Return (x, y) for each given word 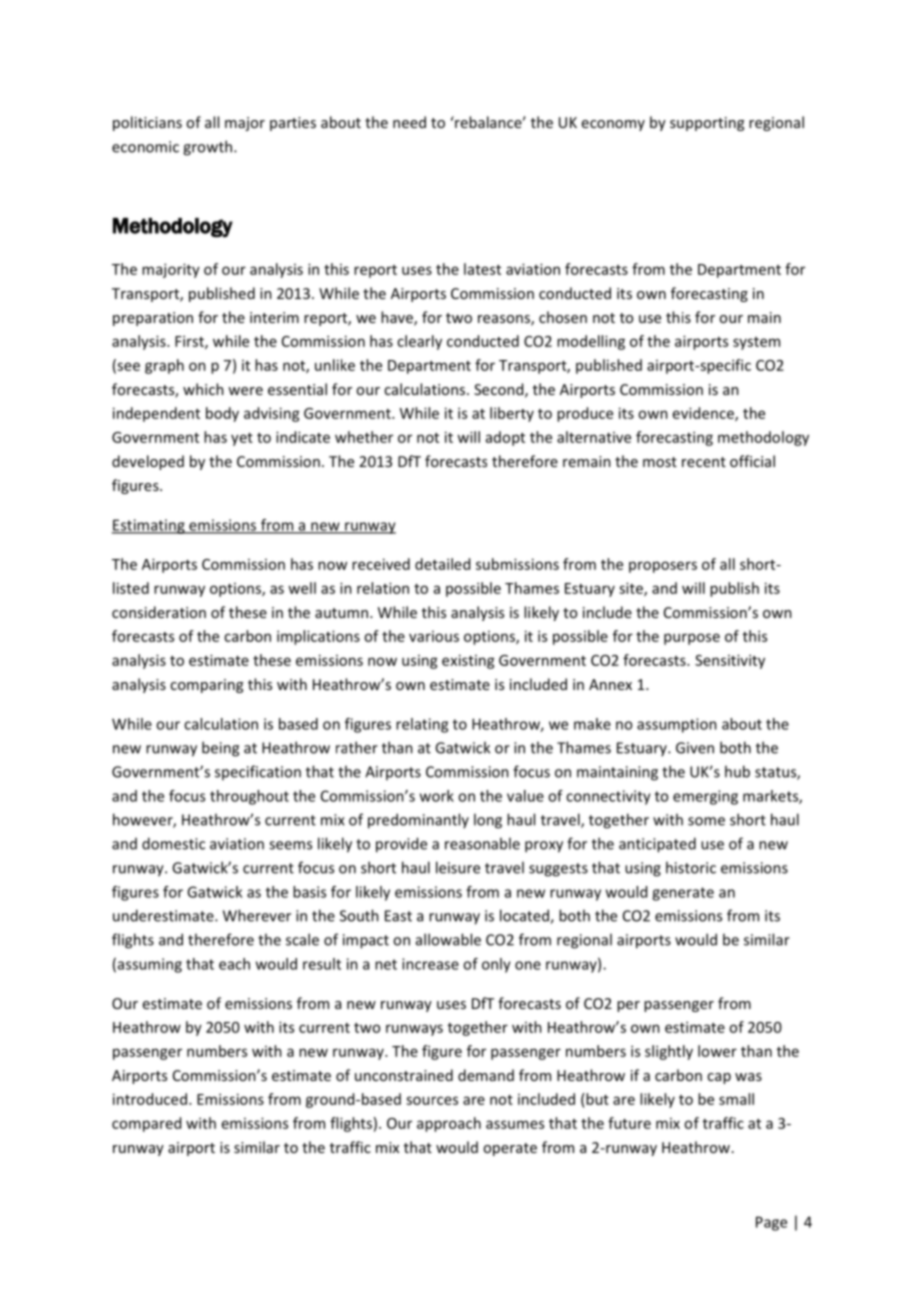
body (222, 414)
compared (146, 1124)
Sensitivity (730, 661)
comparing (206, 686)
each (234, 964)
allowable (448, 939)
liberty (512, 414)
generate (683, 894)
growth (207, 148)
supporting (707, 124)
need (409, 122)
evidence (704, 414)
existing (468, 661)
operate (510, 1149)
